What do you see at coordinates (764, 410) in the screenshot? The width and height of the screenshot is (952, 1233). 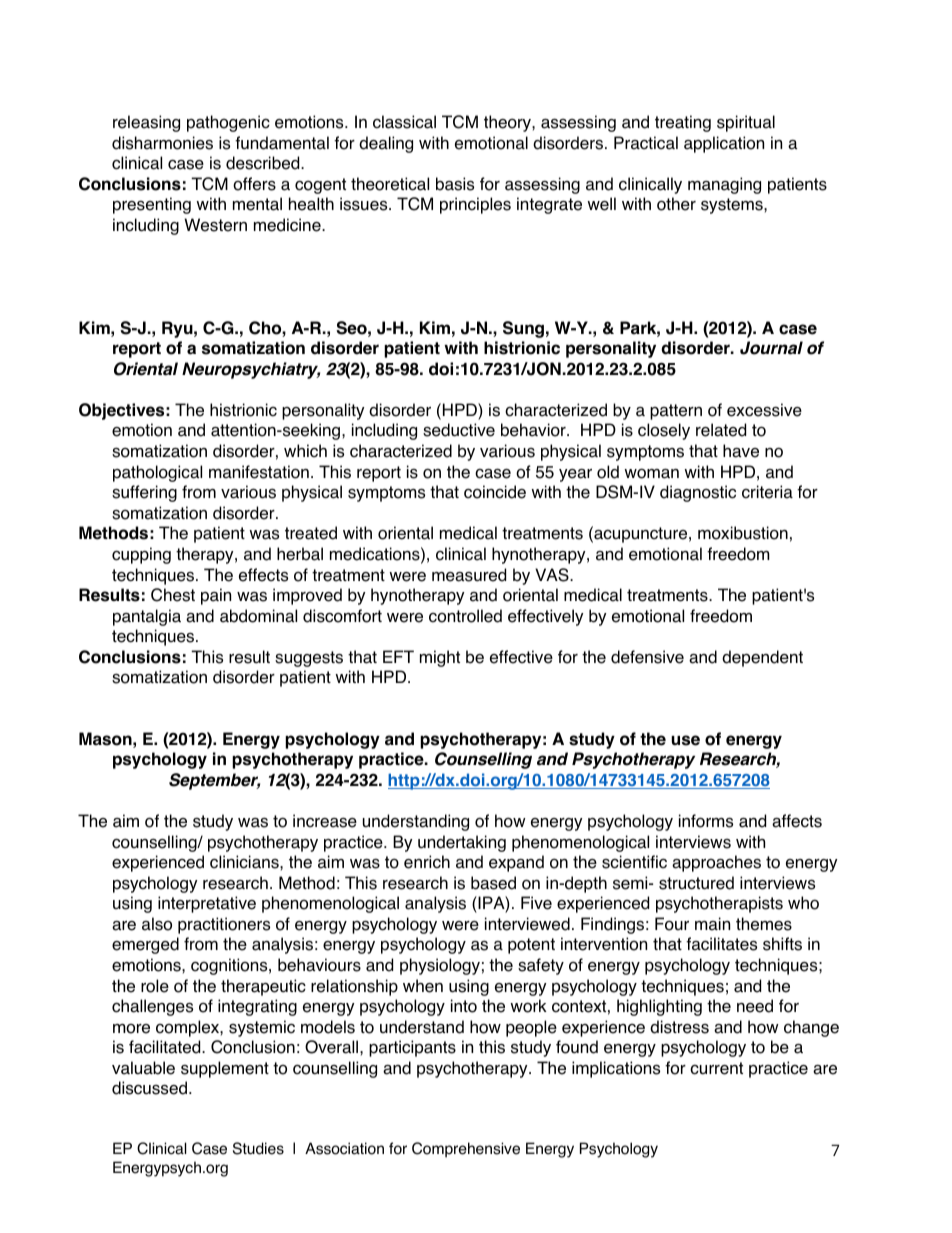 I see `excessive` at bounding box center [764, 410].
